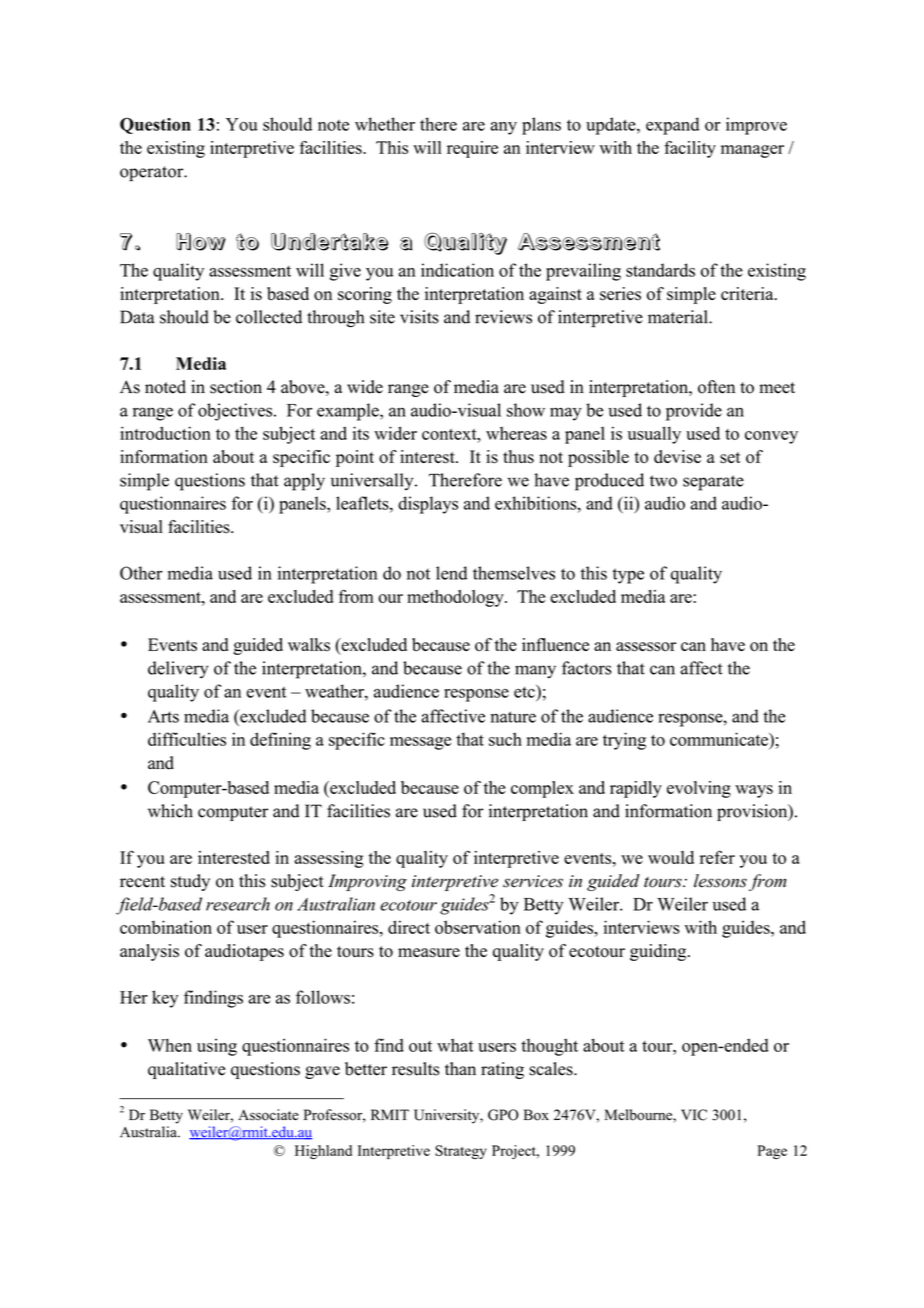 The image size is (924, 1308). What do you see at coordinates (472, 149) in the screenshot?
I see `require` at bounding box center [472, 149].
